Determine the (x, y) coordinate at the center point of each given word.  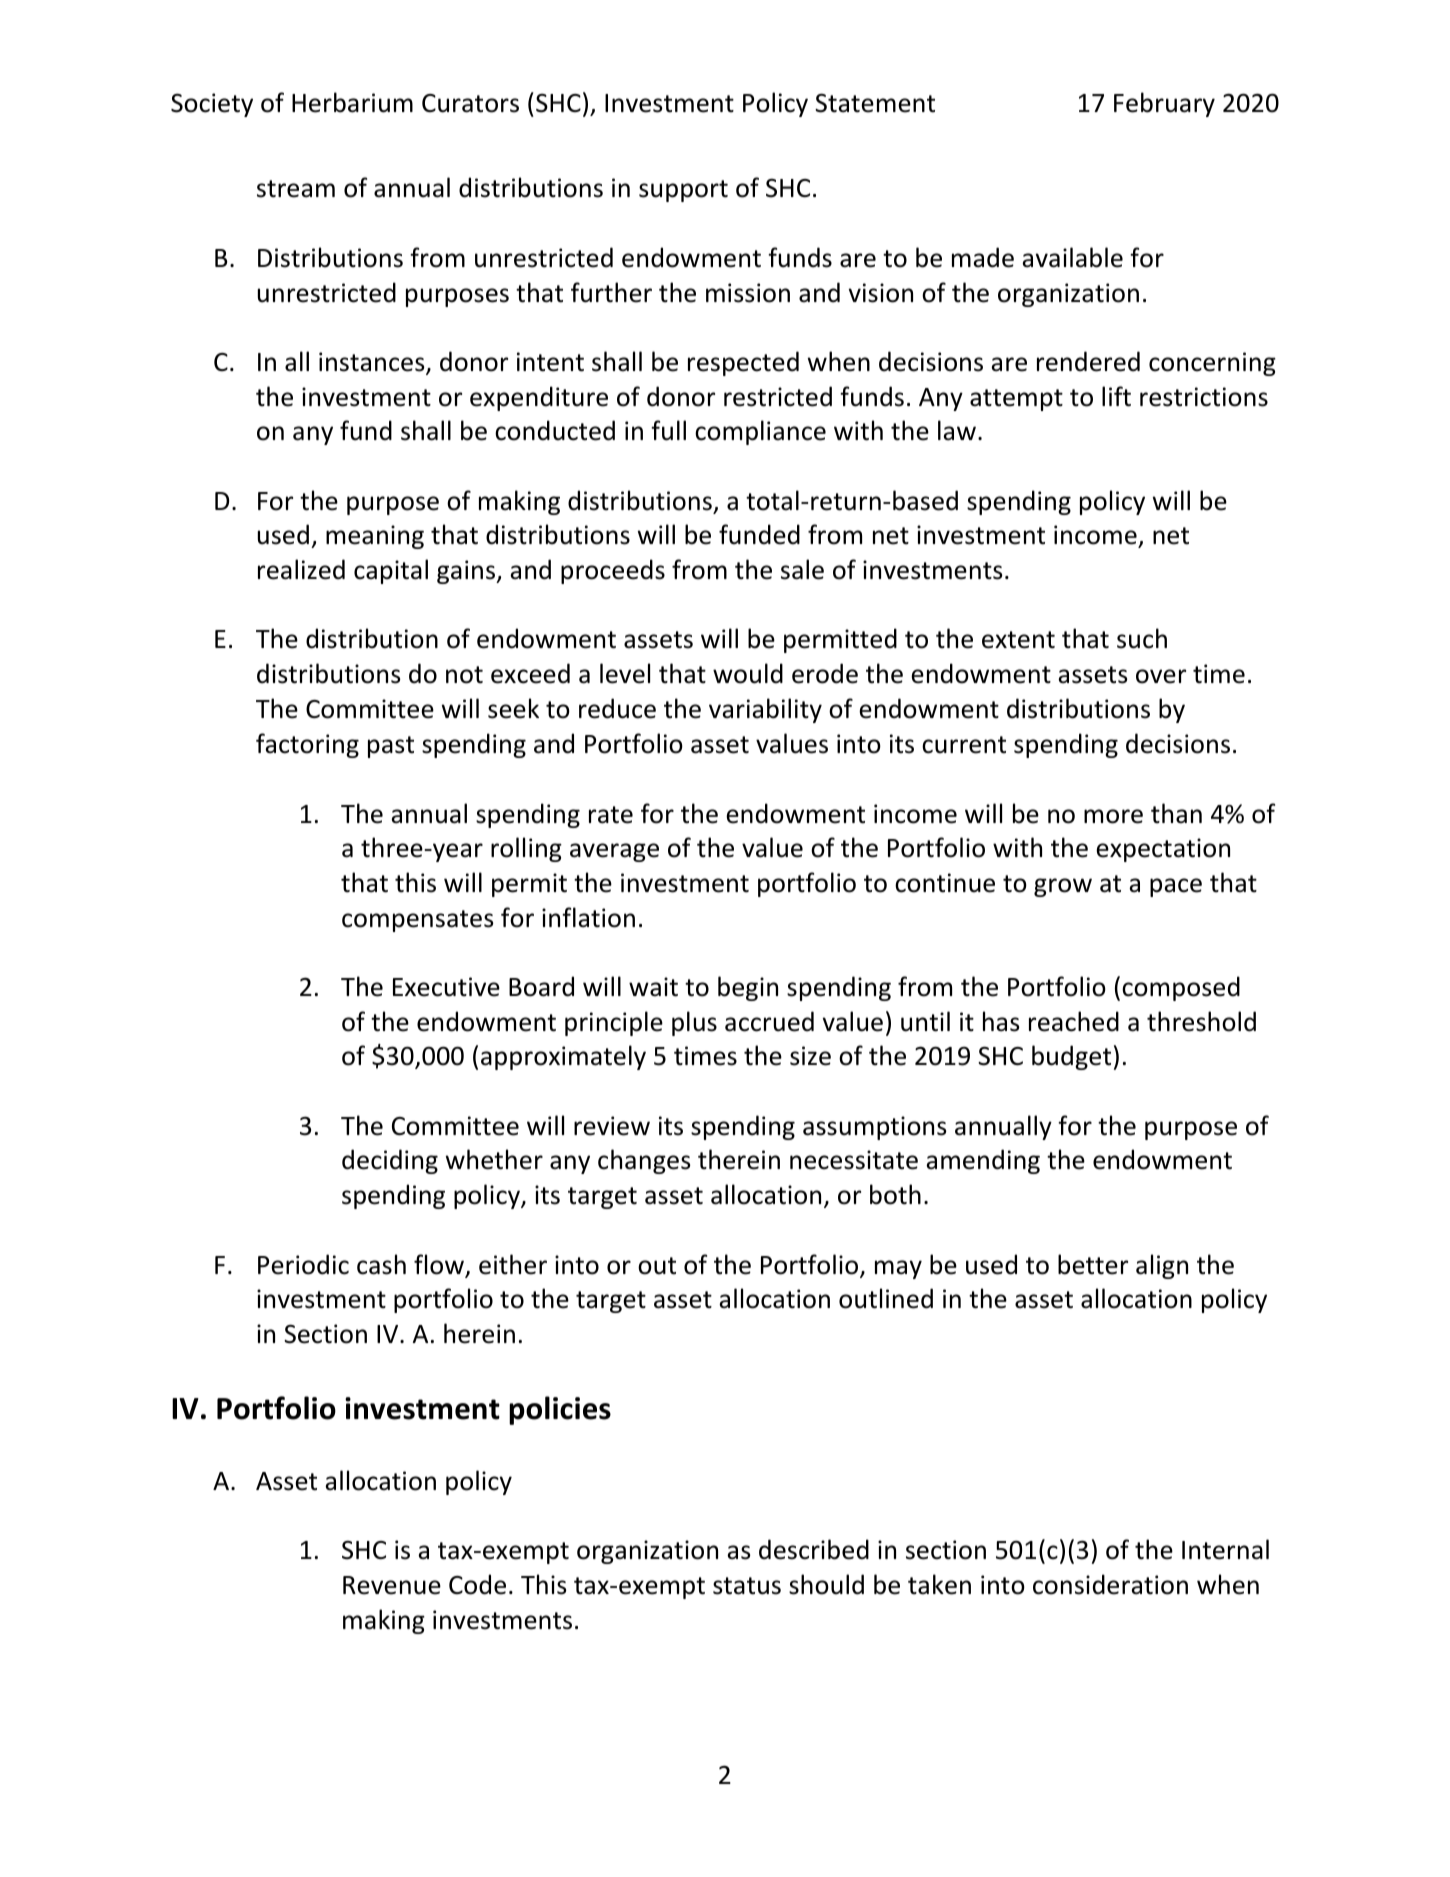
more (1113, 816)
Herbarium (352, 102)
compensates (417, 921)
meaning (375, 537)
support (683, 191)
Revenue (392, 1585)
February (1164, 104)
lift (1116, 396)
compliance (760, 432)
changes (644, 1161)
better (1093, 1264)
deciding (390, 1161)
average (614, 852)
